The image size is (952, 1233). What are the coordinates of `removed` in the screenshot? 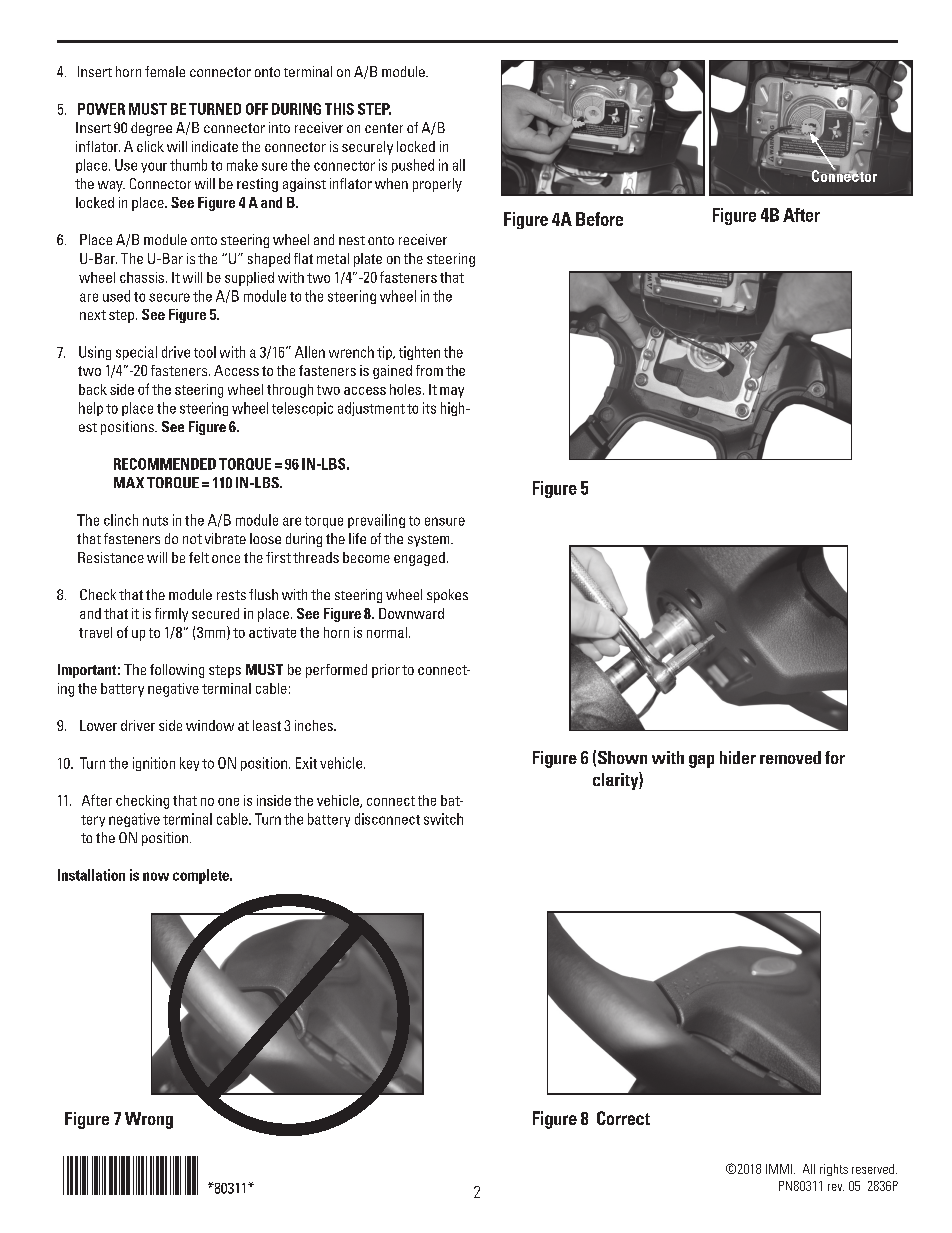 It's located at (790, 757).
